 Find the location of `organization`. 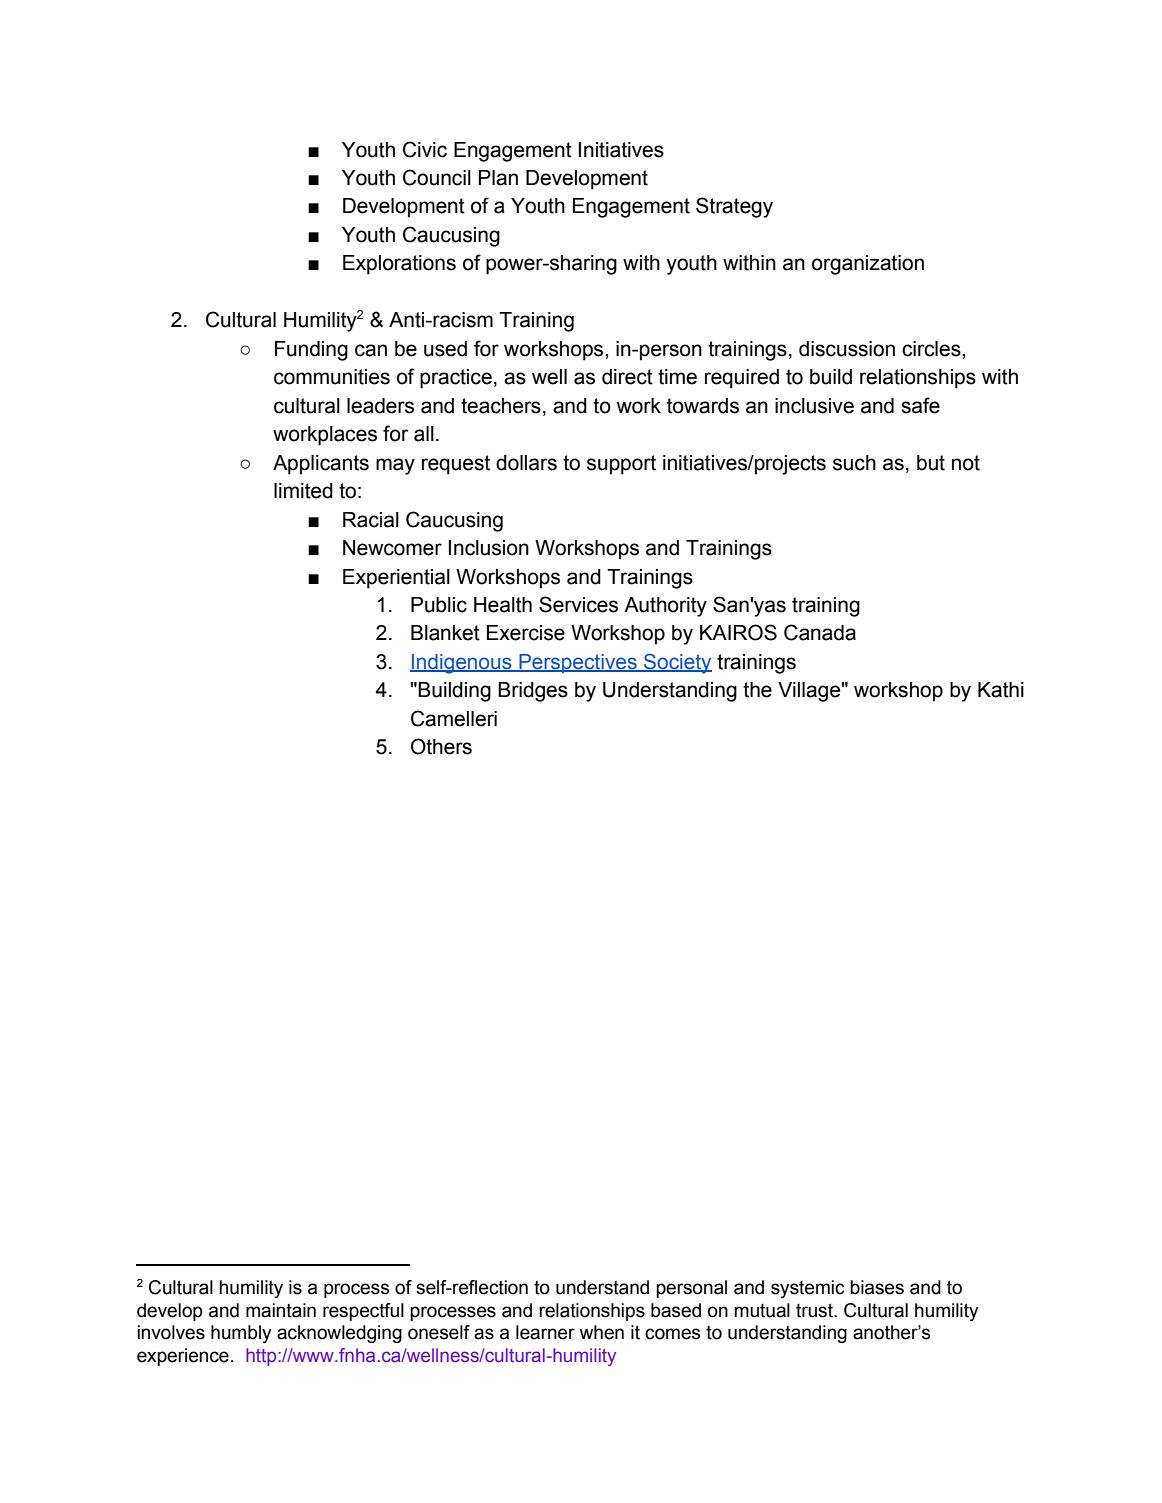

organization is located at coordinates (868, 265).
